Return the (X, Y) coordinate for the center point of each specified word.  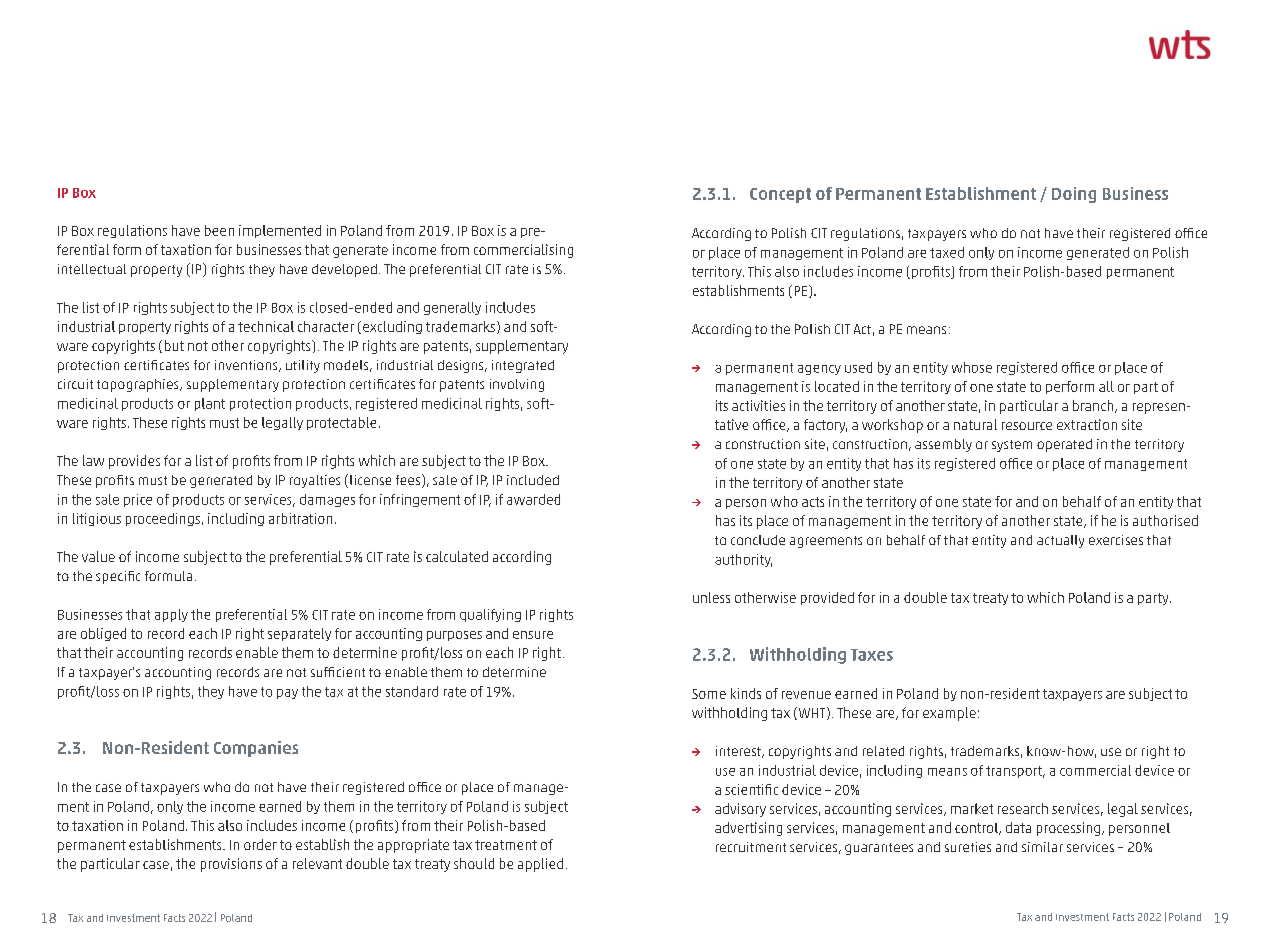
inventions (247, 366)
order (260, 844)
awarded (533, 499)
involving (517, 385)
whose (972, 367)
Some (709, 694)
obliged (103, 634)
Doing (1074, 195)
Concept (780, 195)
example (949, 714)
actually (1060, 541)
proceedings (163, 519)
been (219, 230)
